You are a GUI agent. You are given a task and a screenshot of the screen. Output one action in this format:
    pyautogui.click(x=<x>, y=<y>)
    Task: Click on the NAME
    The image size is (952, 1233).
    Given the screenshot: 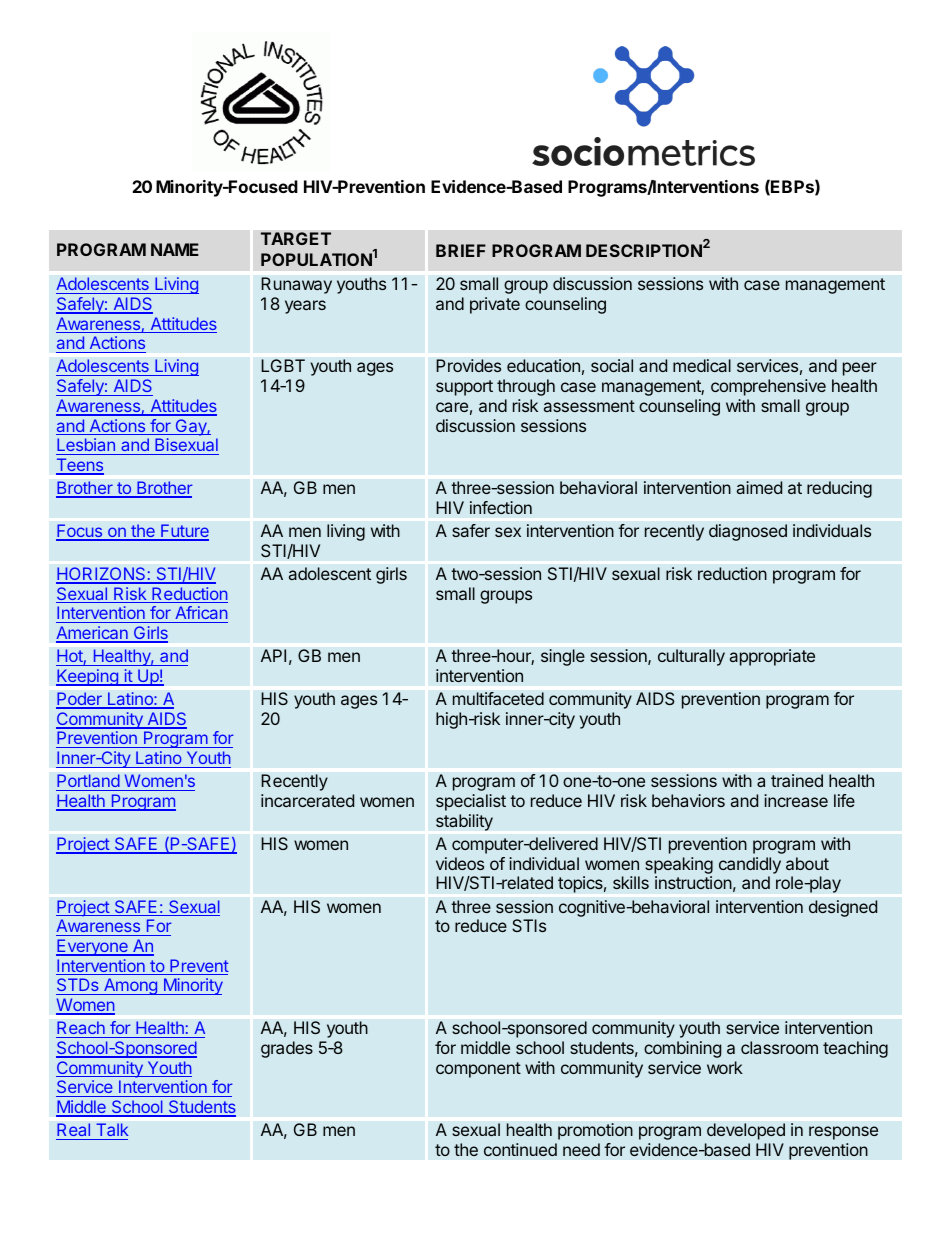 What is the action you would take?
    pyautogui.click(x=175, y=249)
